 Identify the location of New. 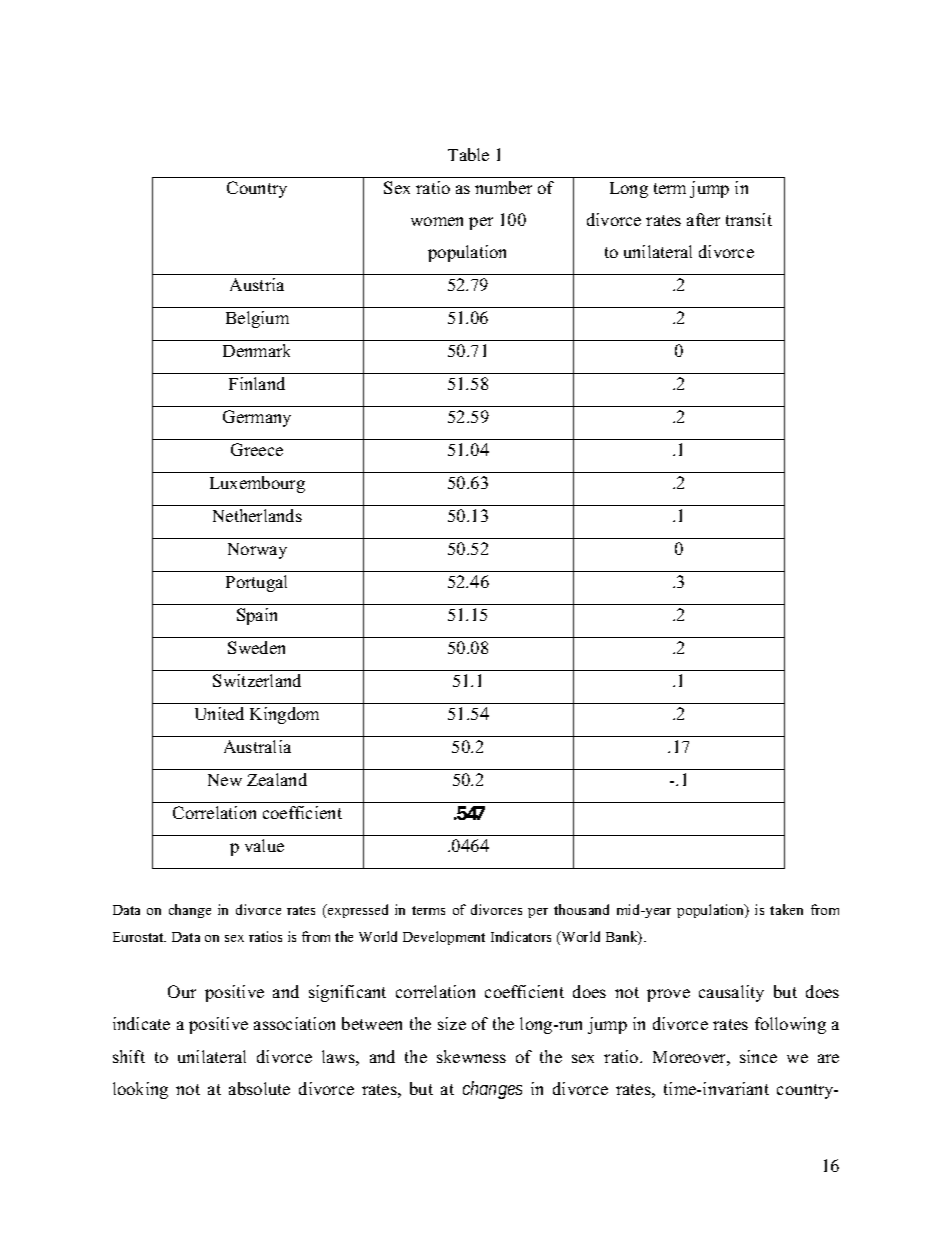
(225, 780).
